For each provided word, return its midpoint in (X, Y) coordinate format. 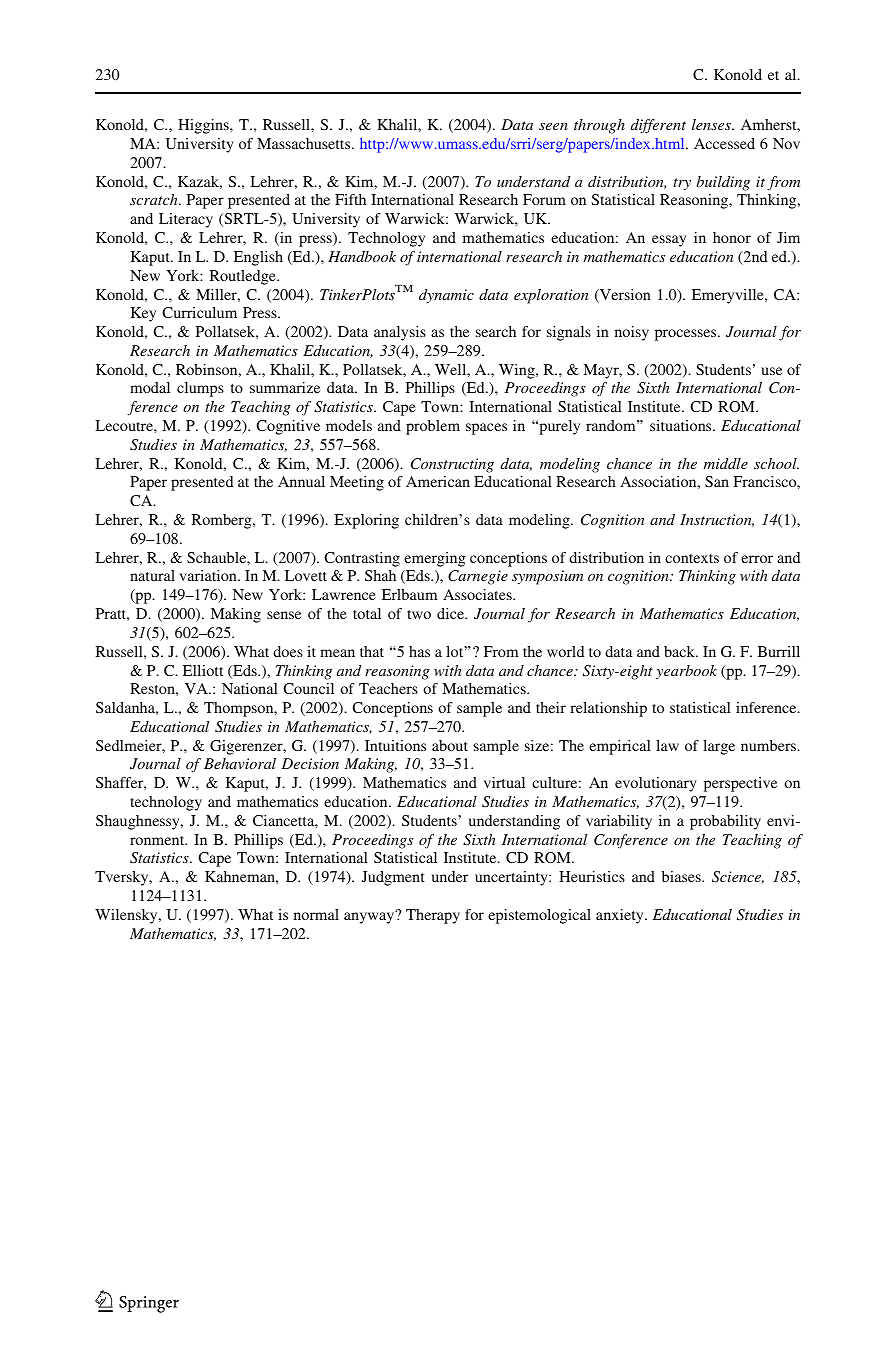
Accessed (724, 143)
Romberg (223, 521)
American (438, 481)
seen (553, 126)
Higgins (204, 126)
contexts (692, 558)
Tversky (123, 878)
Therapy (433, 916)
